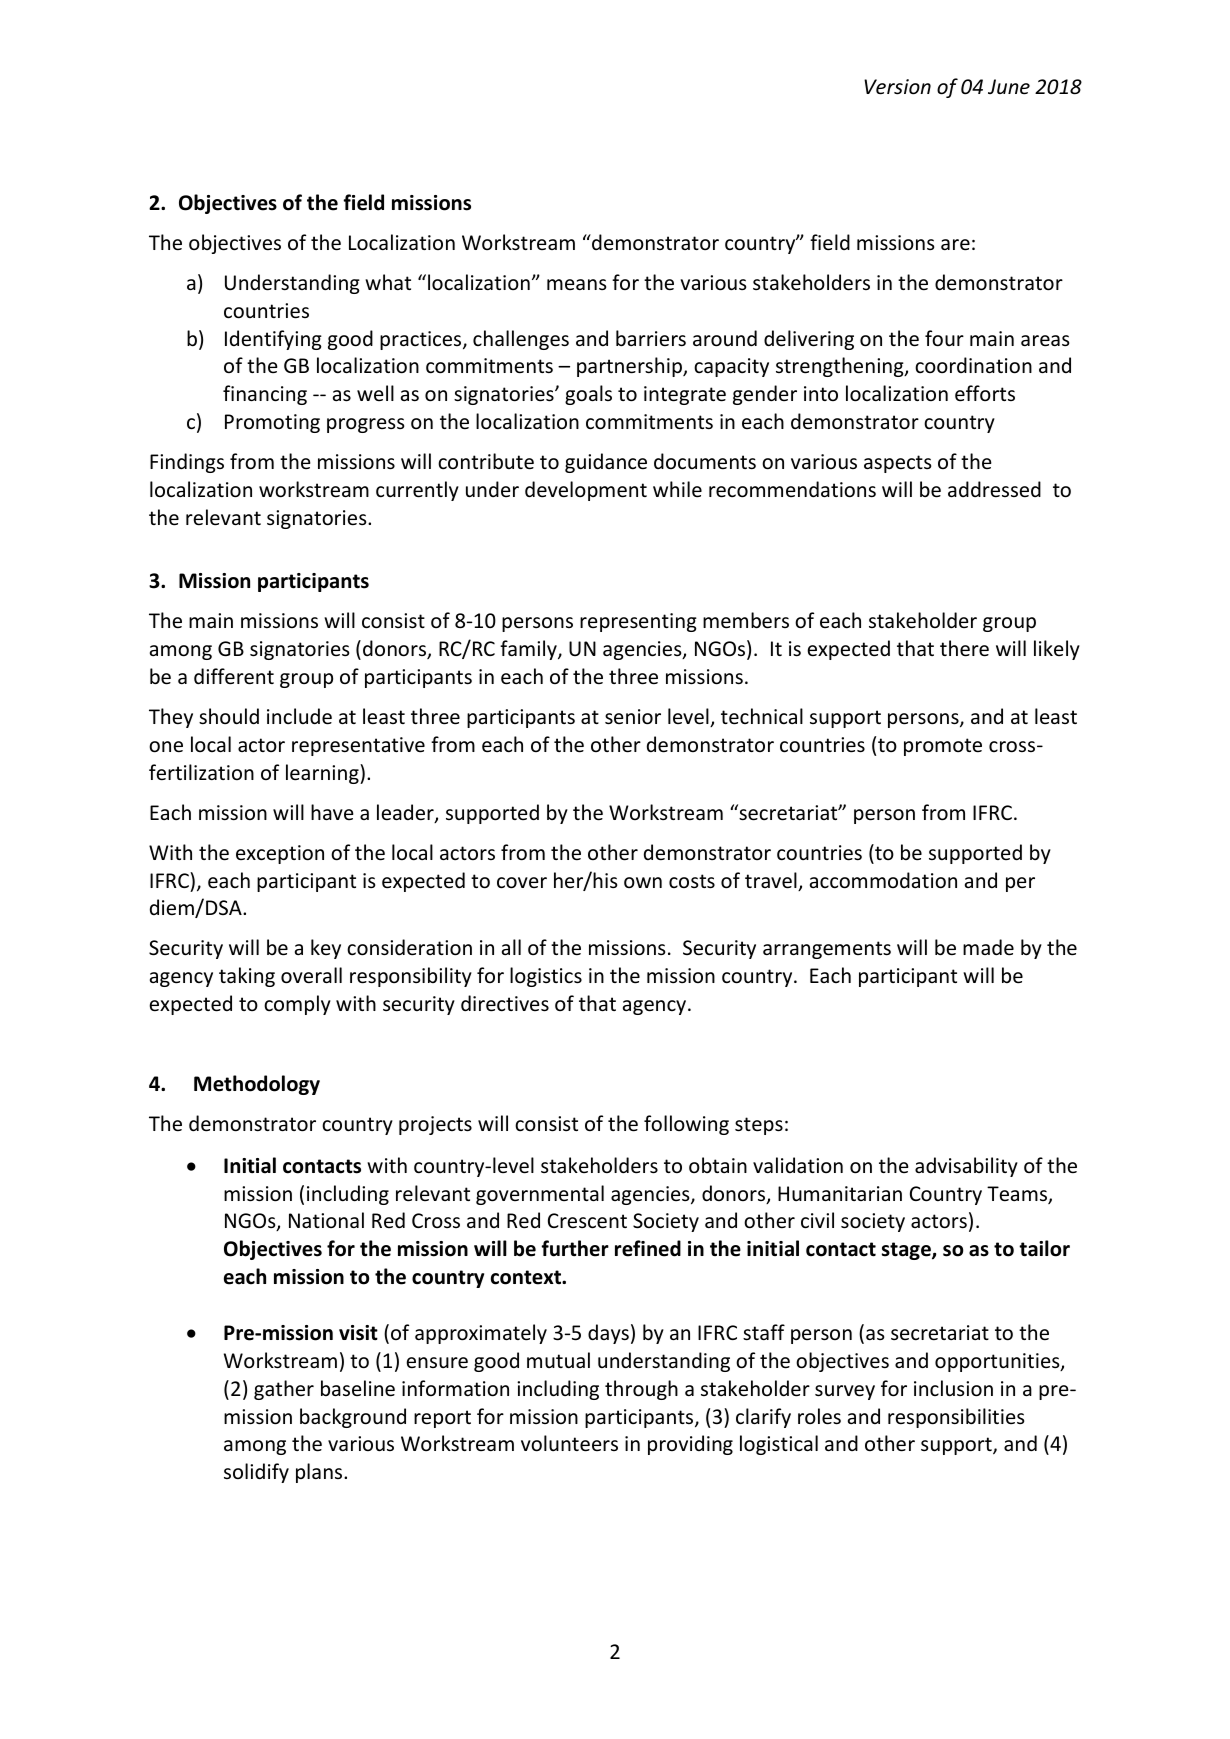 The width and height of the page is (1230, 1739). Describe the element at coordinates (297, 1005) in the page. I see `comply` at that location.
